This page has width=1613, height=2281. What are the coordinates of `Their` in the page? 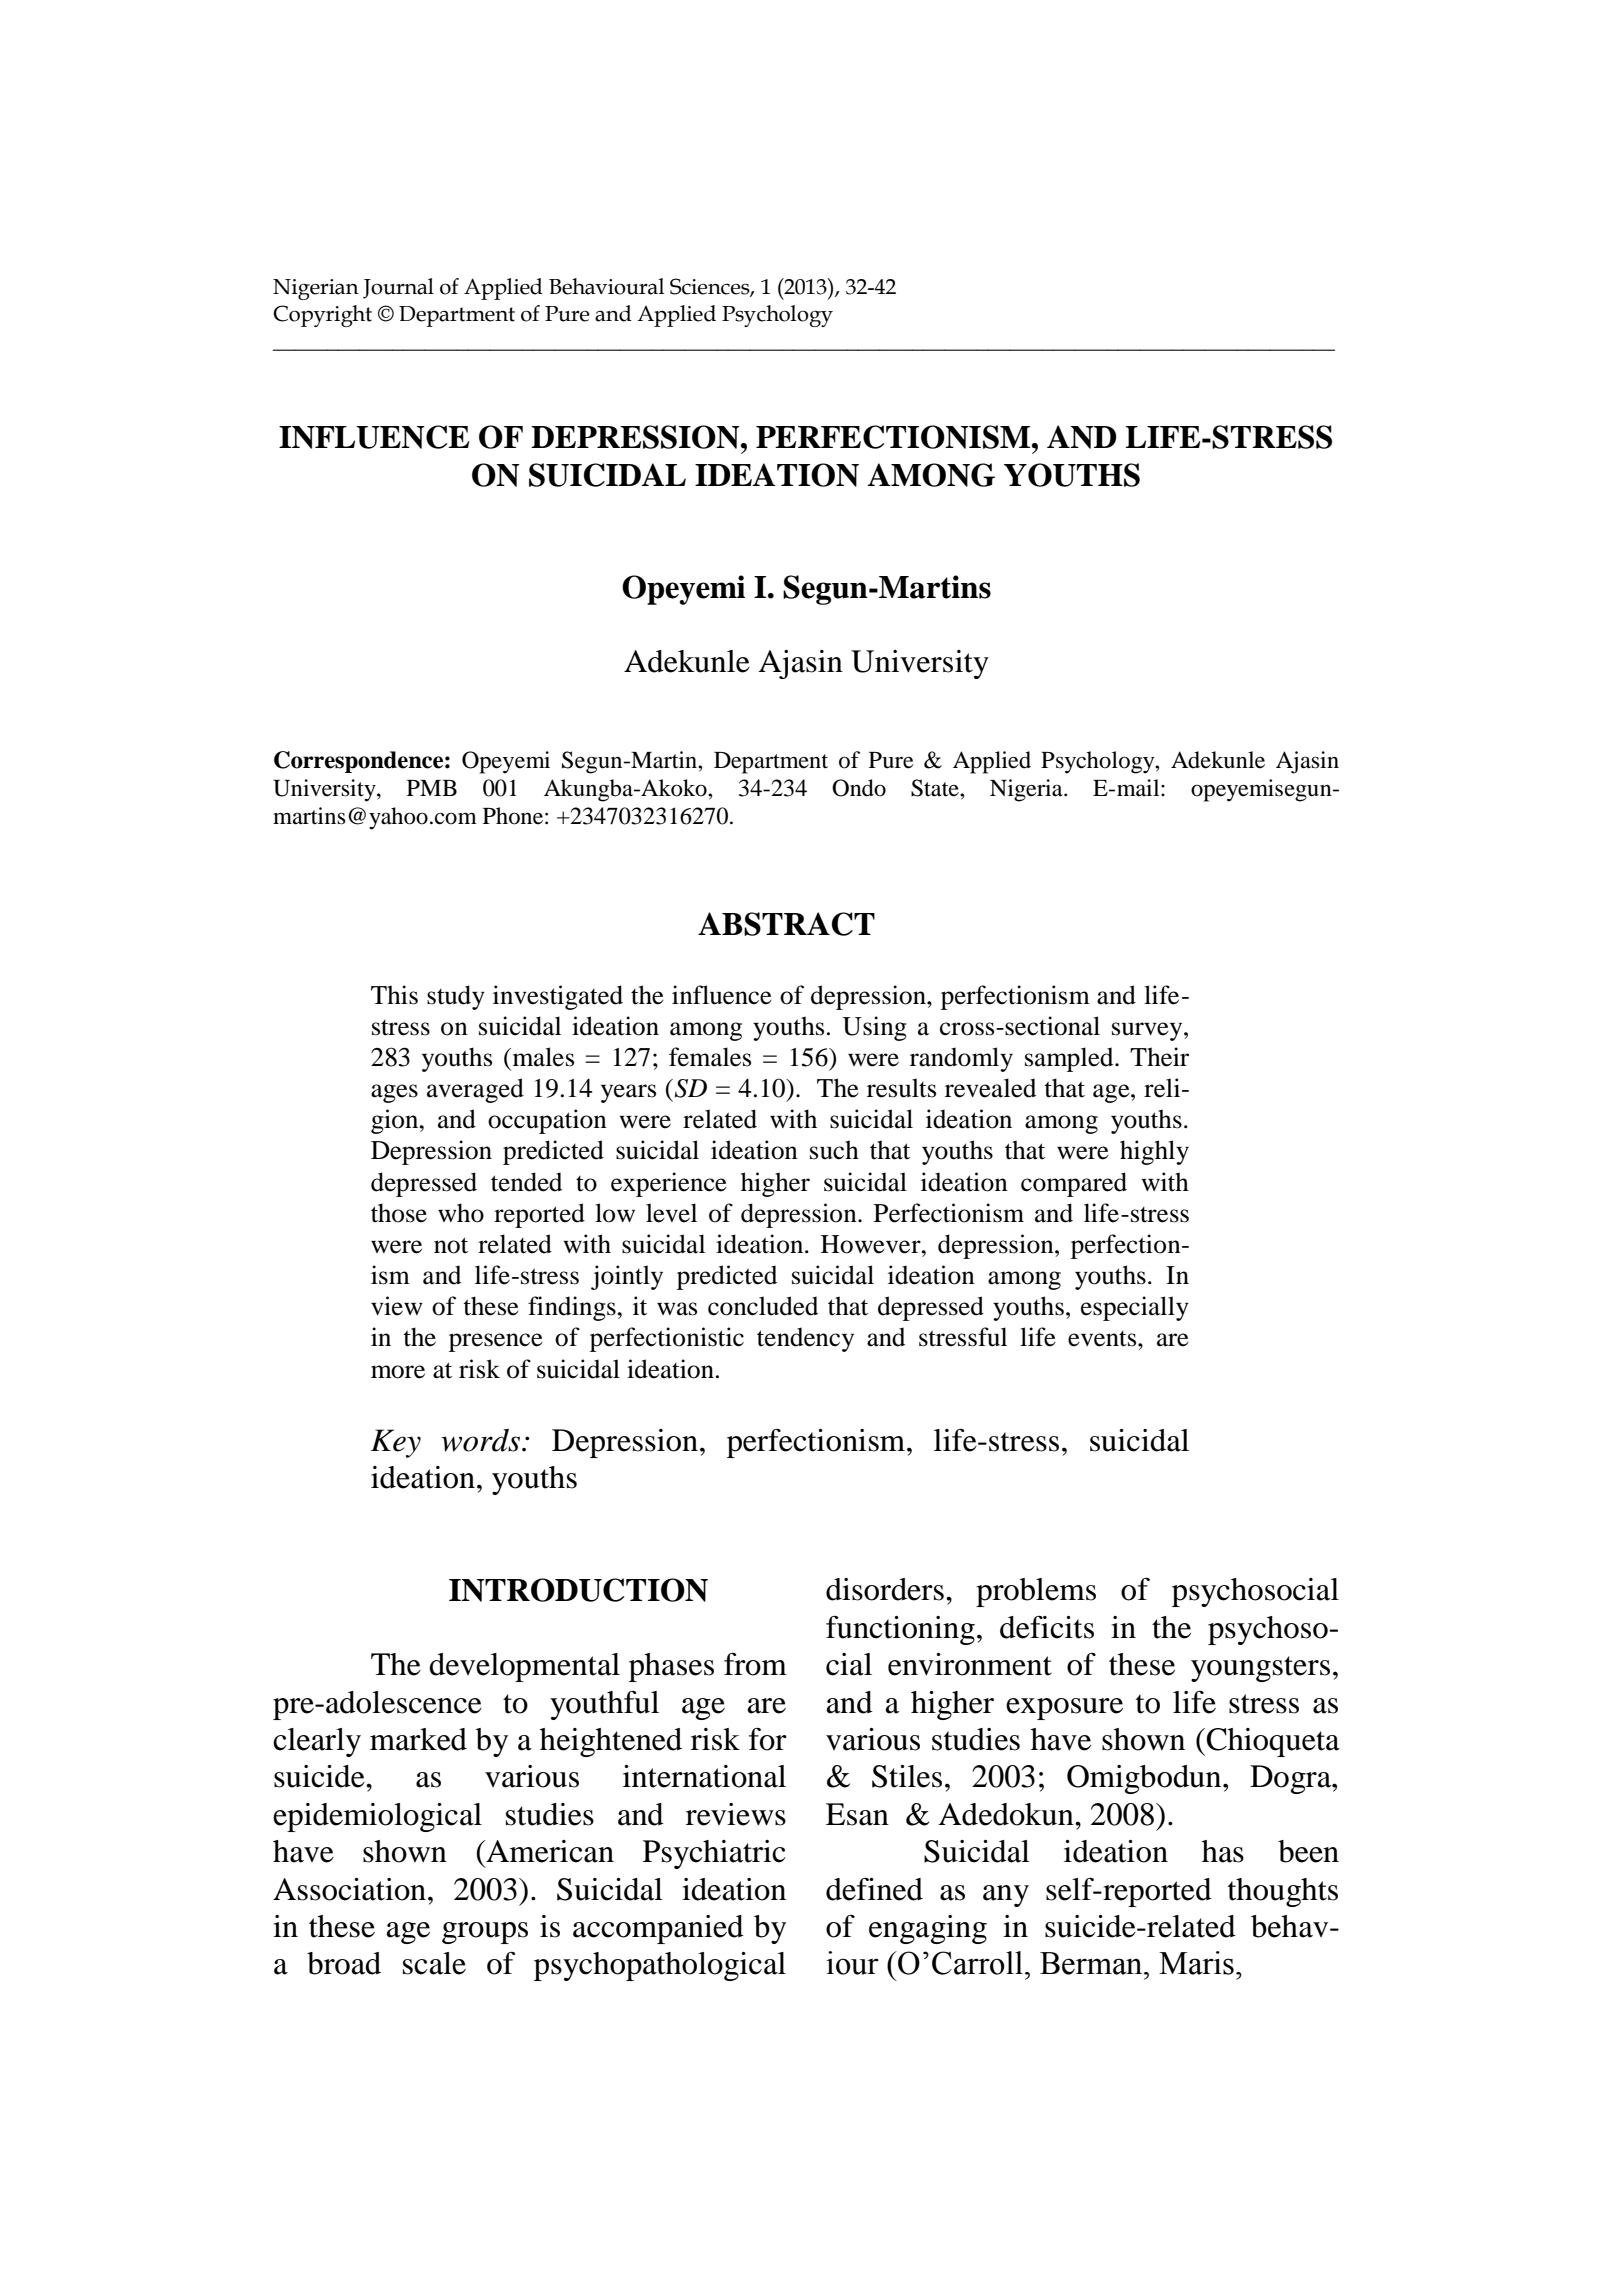 It's located at (1159, 1057).
